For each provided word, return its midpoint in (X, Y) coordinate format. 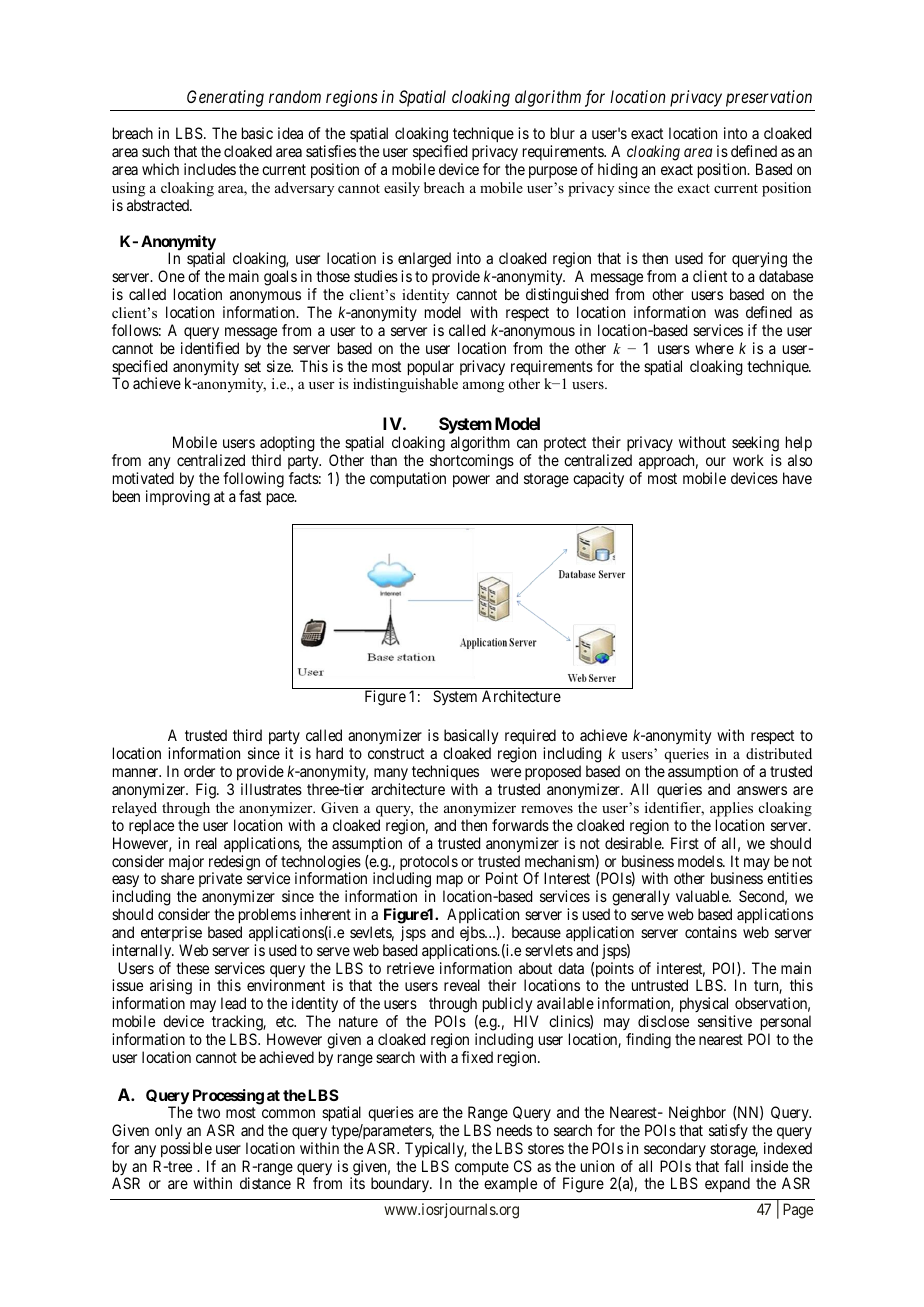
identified (210, 348)
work (748, 460)
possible (186, 1149)
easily (402, 189)
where (714, 348)
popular (431, 367)
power (471, 481)
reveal (462, 985)
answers (762, 790)
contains (711, 932)
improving (178, 498)
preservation (769, 98)
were (506, 772)
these (192, 968)
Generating (225, 98)
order (199, 771)
